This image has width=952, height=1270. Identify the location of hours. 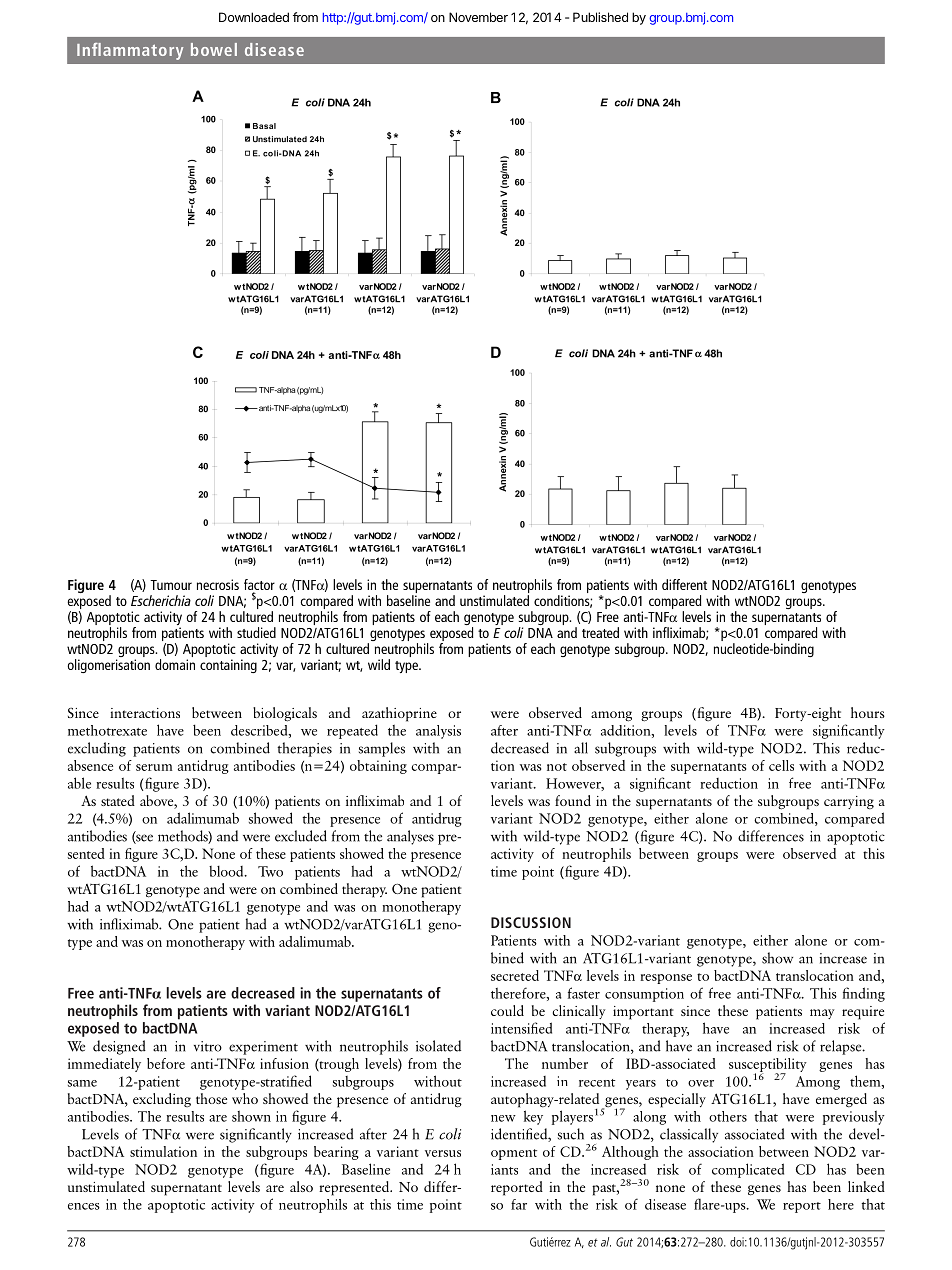
(868, 712).
